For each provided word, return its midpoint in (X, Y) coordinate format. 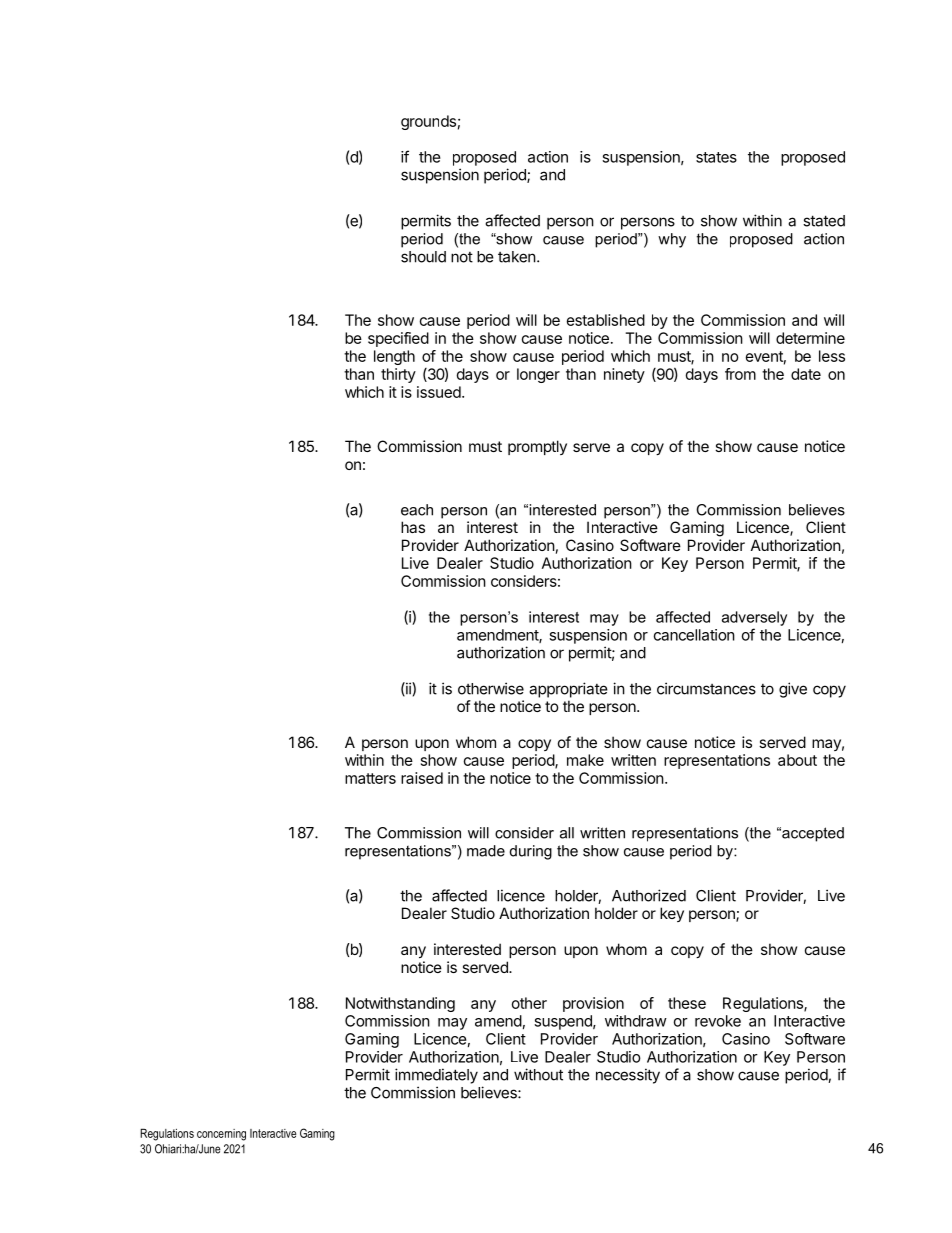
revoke (718, 1021)
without (538, 1074)
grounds (428, 122)
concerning (221, 1135)
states (716, 157)
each (417, 510)
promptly (537, 447)
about (797, 760)
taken (517, 257)
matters (370, 778)
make (585, 760)
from (740, 374)
